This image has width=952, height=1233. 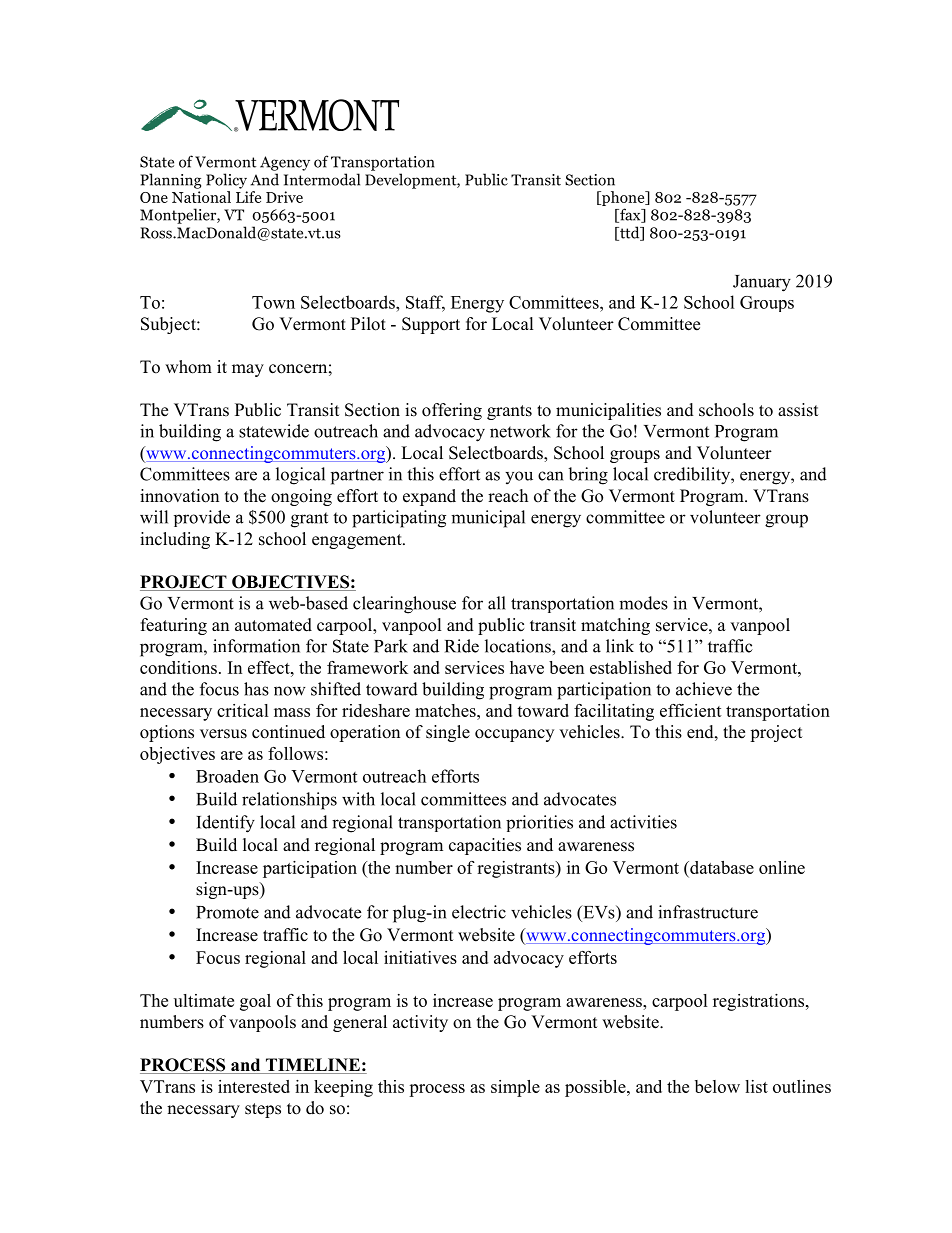 I want to click on Broaden, so click(x=227, y=776).
